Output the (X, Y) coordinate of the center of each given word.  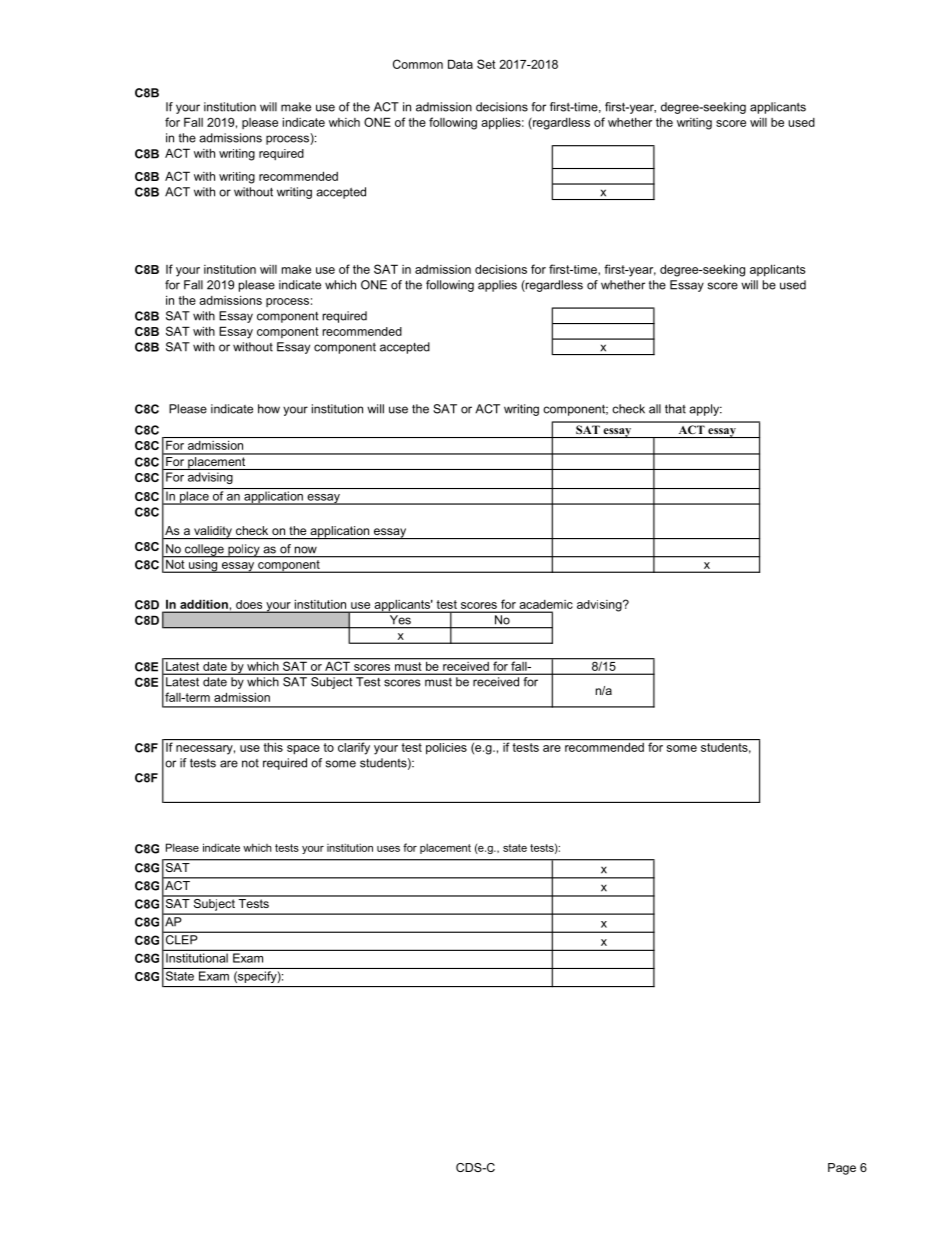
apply (705, 410)
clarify (354, 748)
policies (446, 749)
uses (388, 849)
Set (486, 64)
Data (460, 64)
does (249, 604)
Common (418, 64)
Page (842, 1169)
